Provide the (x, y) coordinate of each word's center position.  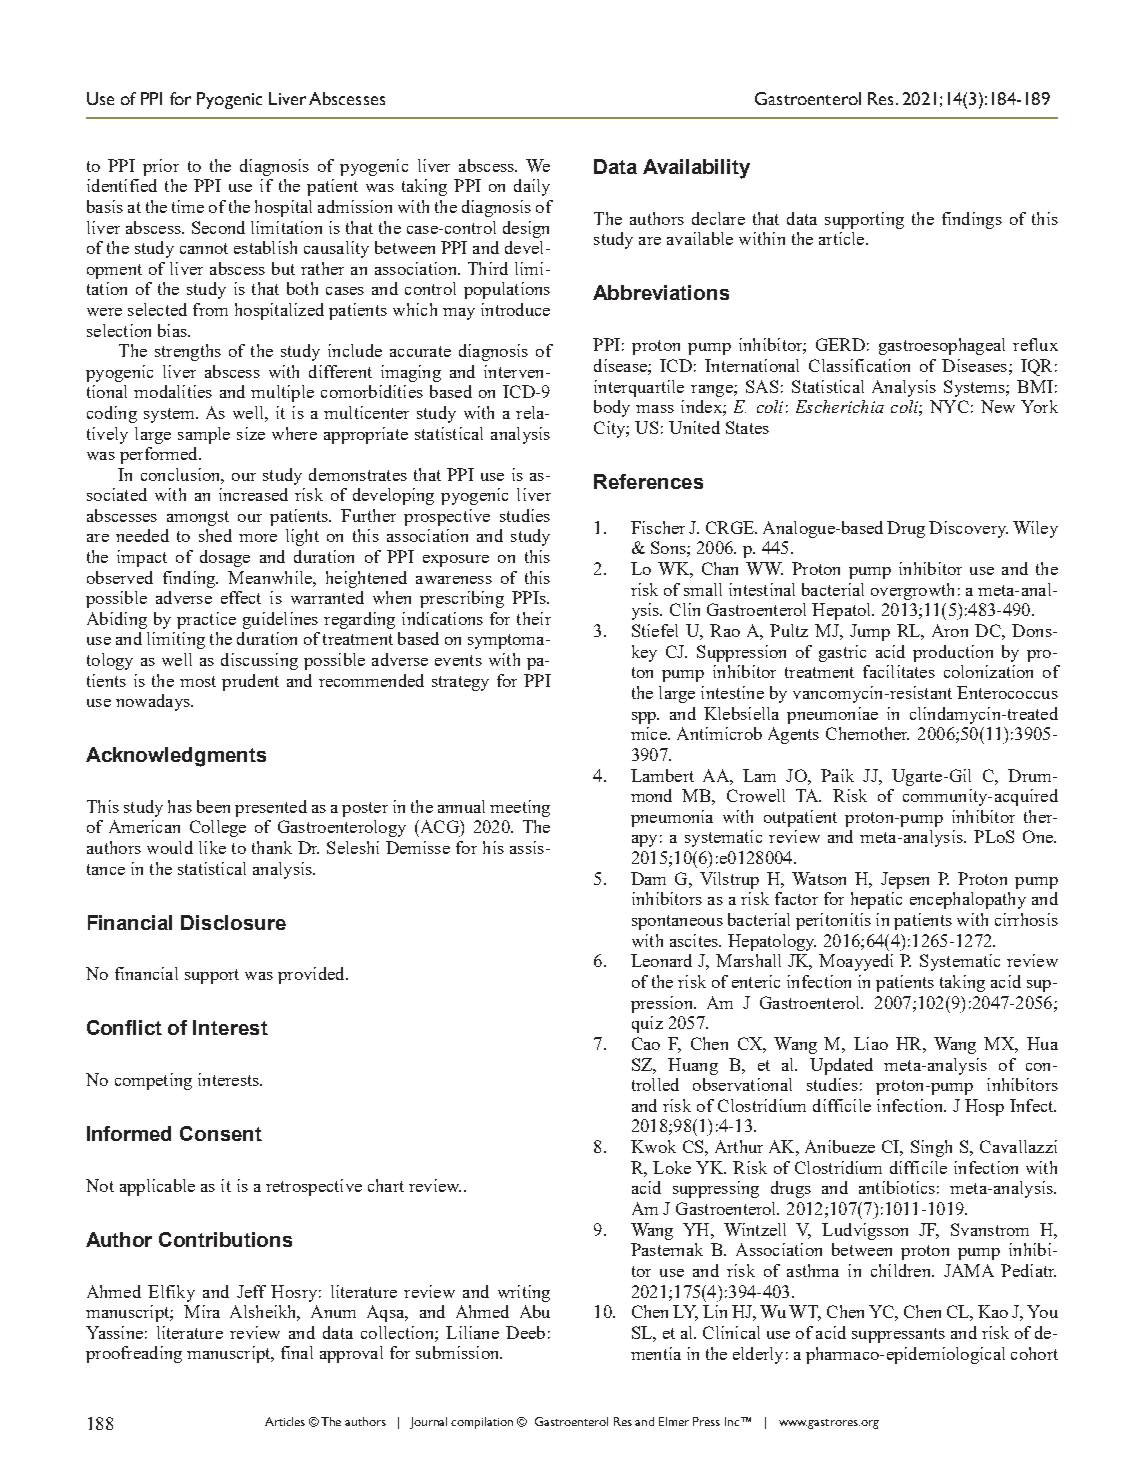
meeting (520, 808)
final (297, 1352)
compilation (482, 1423)
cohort (1034, 1353)
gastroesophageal (942, 346)
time (188, 206)
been (213, 806)
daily (532, 187)
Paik (837, 775)
